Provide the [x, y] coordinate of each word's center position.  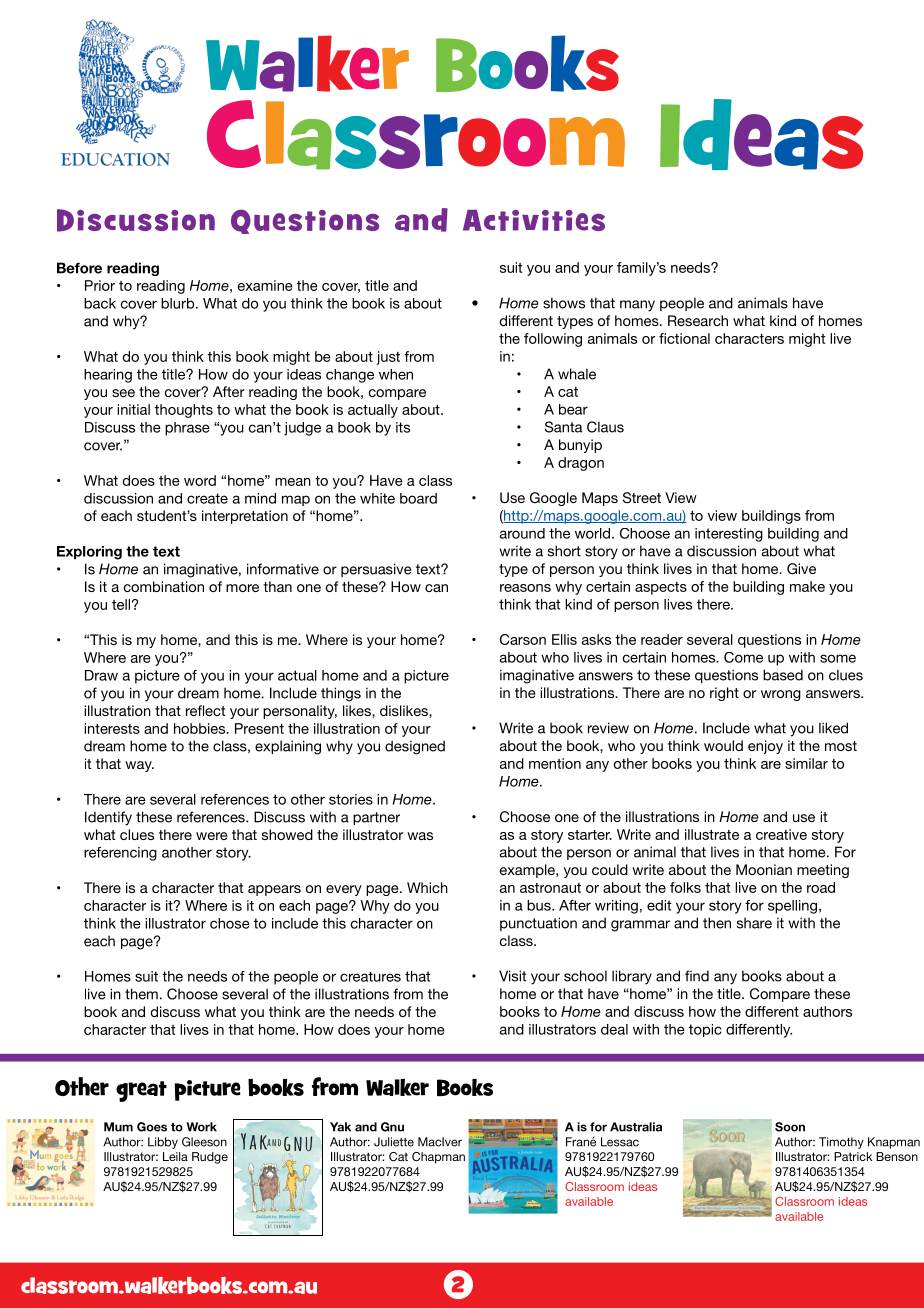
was [420, 836]
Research [698, 320]
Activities [534, 220]
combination [164, 586]
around [522, 533]
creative [781, 834]
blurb [179, 303]
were [212, 836]
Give [801, 569]
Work [201, 1127]
